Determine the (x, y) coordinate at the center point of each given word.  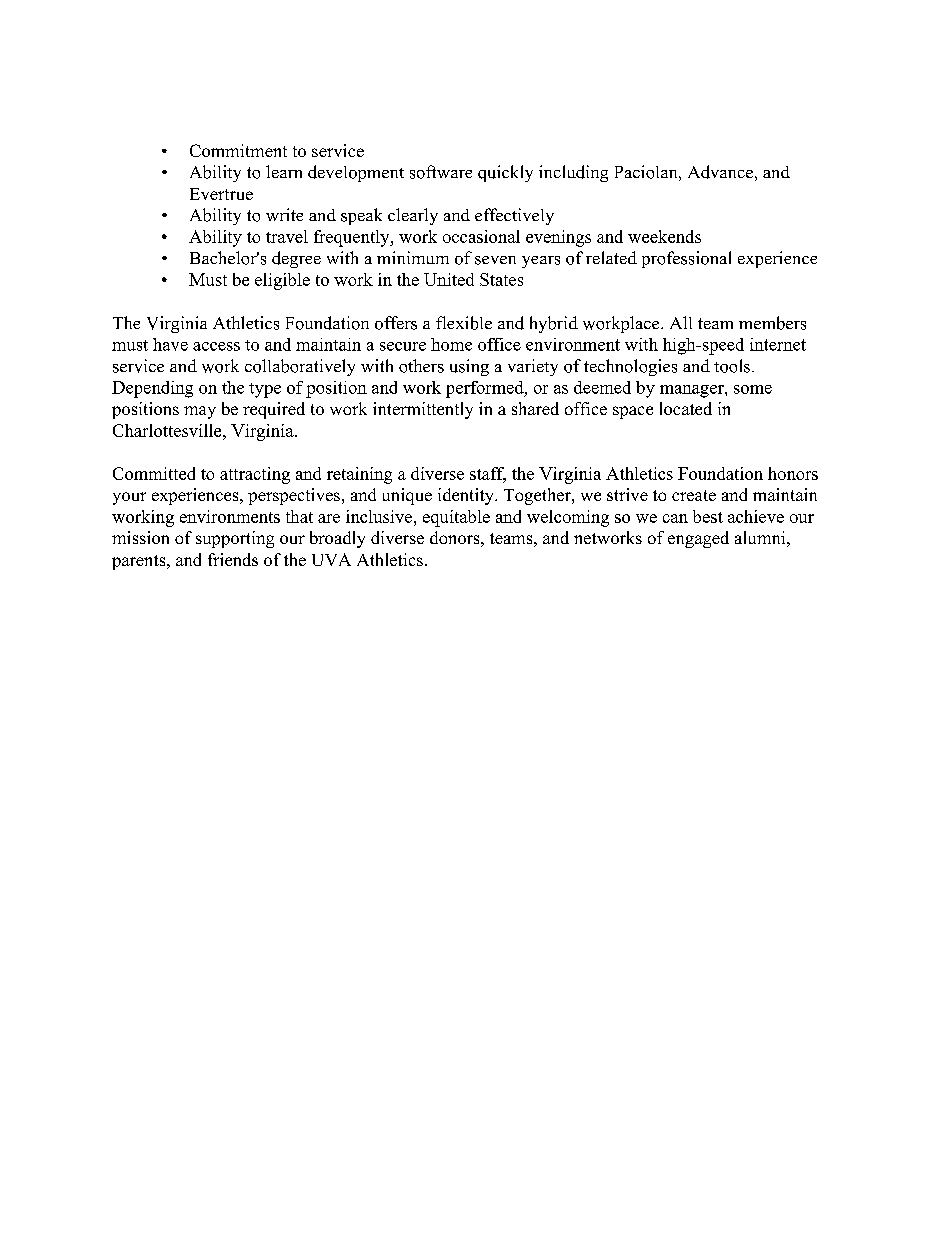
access (216, 346)
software (441, 172)
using (469, 367)
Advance (720, 172)
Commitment (238, 150)
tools (732, 366)
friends (233, 559)
